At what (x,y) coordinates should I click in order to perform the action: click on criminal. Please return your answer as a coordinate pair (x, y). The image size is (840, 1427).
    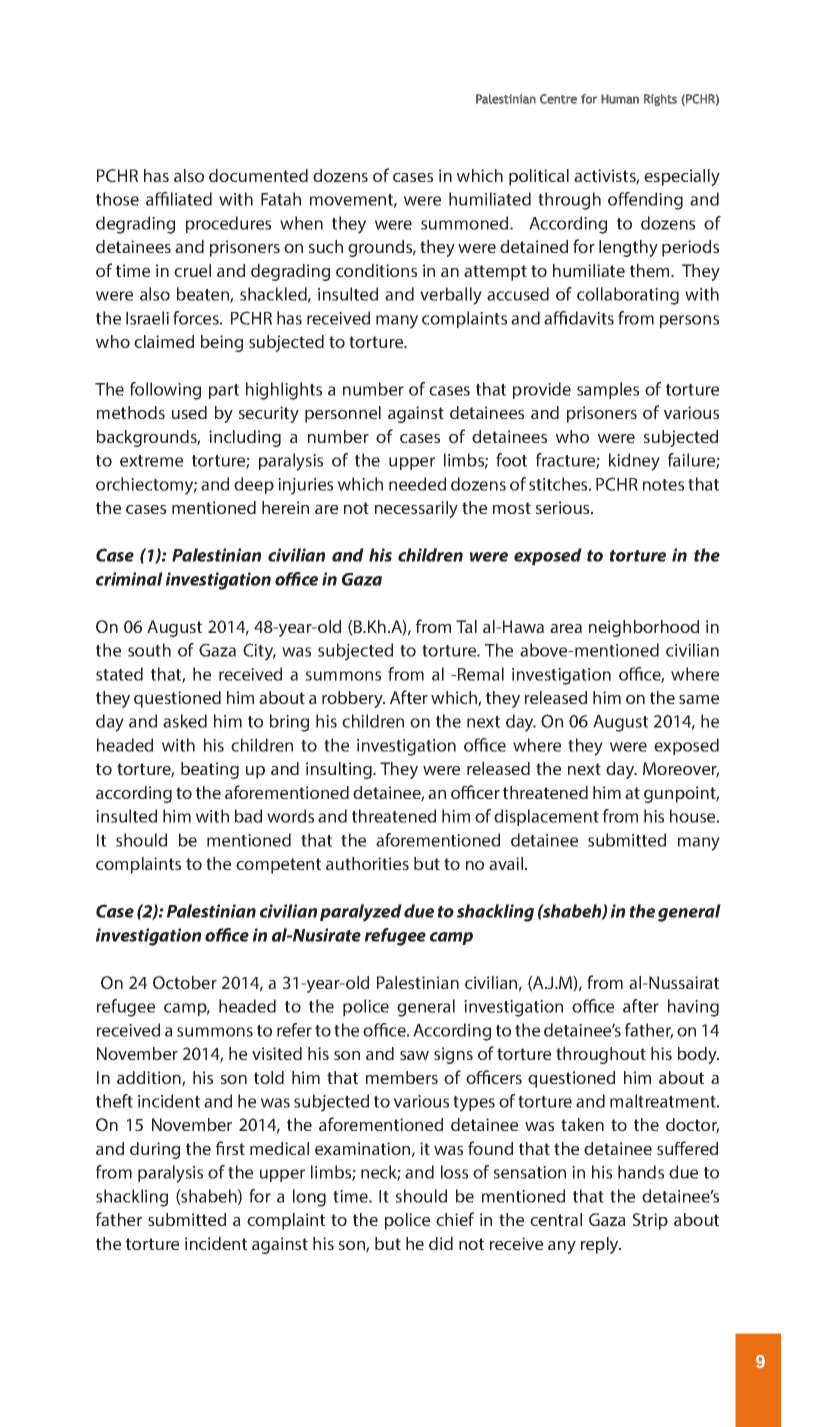
    Looking at the image, I should click on (129, 579).
